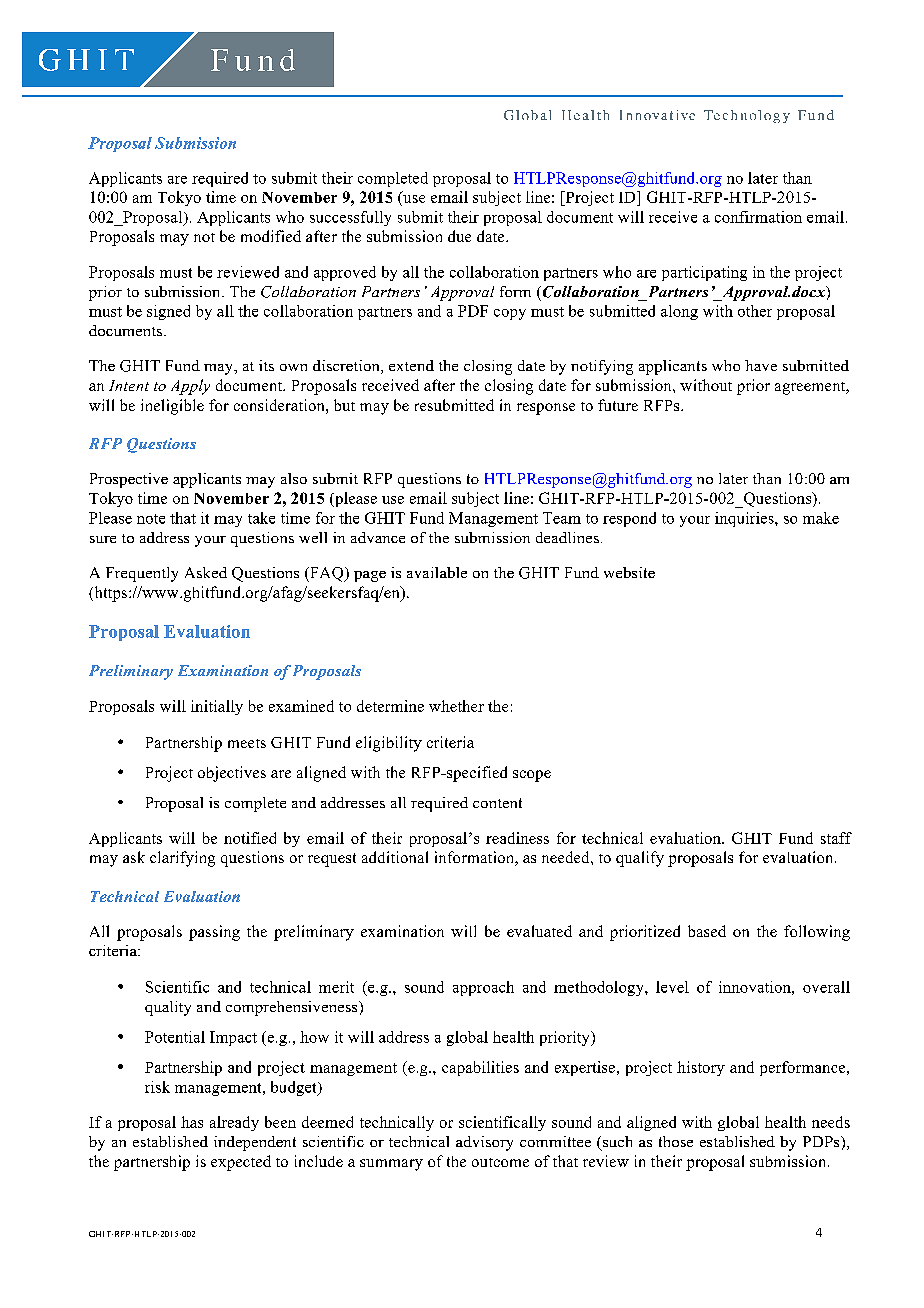 The width and height of the page is (924, 1308). What do you see at coordinates (539, 931) in the page?
I see `evaluated` at bounding box center [539, 931].
